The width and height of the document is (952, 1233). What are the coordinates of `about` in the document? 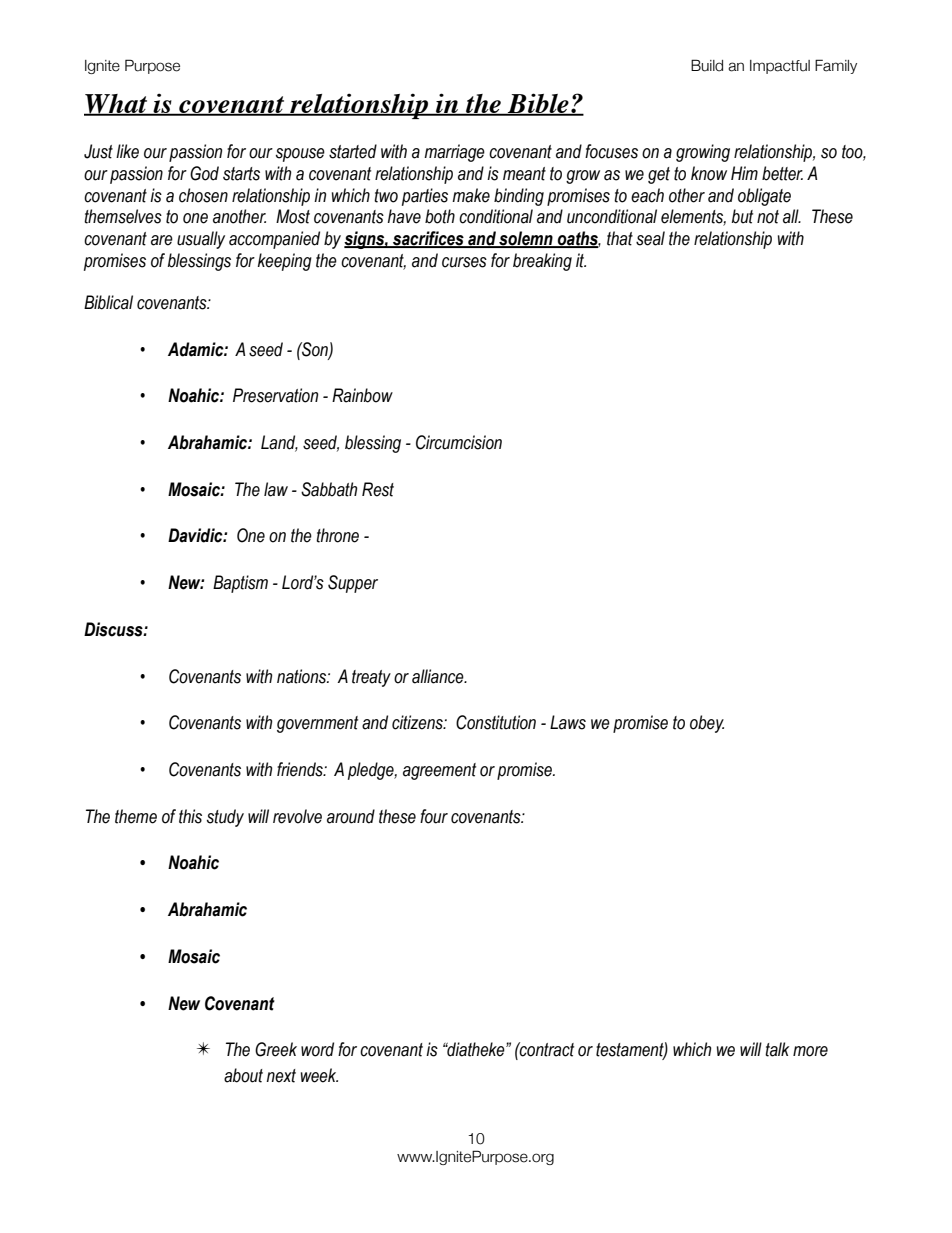 It's located at (243, 1075).
